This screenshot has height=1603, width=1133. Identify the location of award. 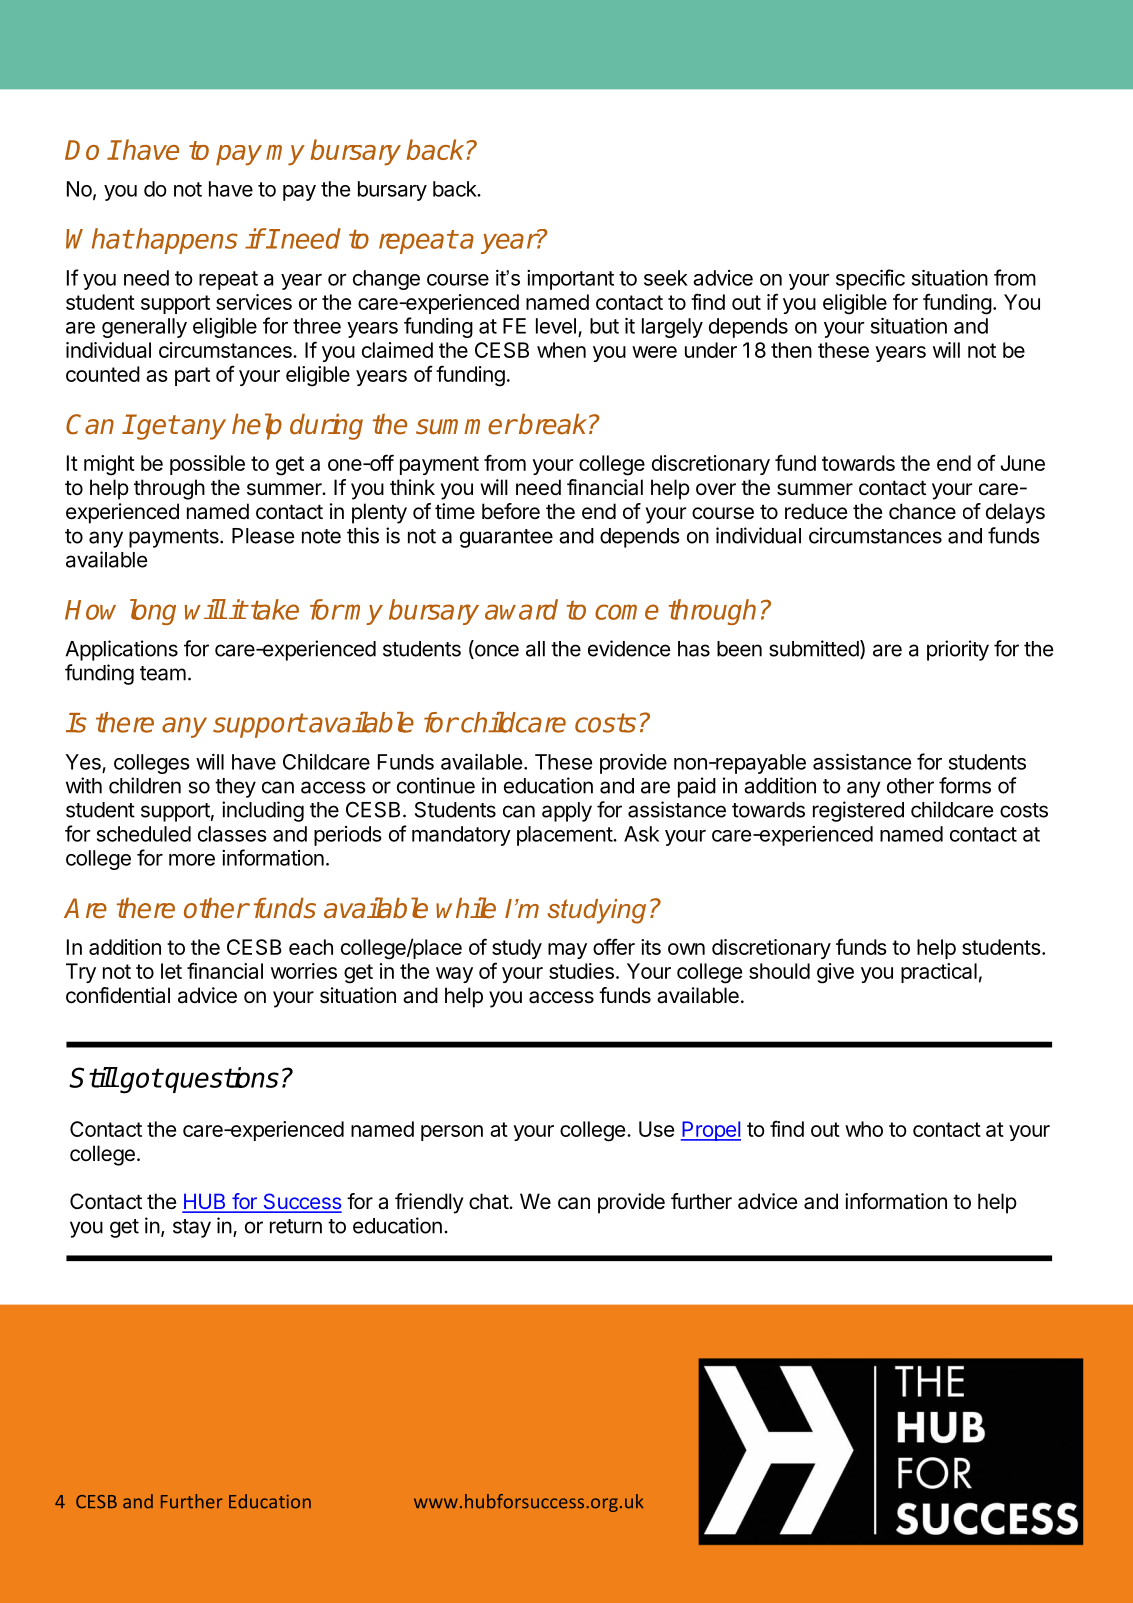
(521, 609).
